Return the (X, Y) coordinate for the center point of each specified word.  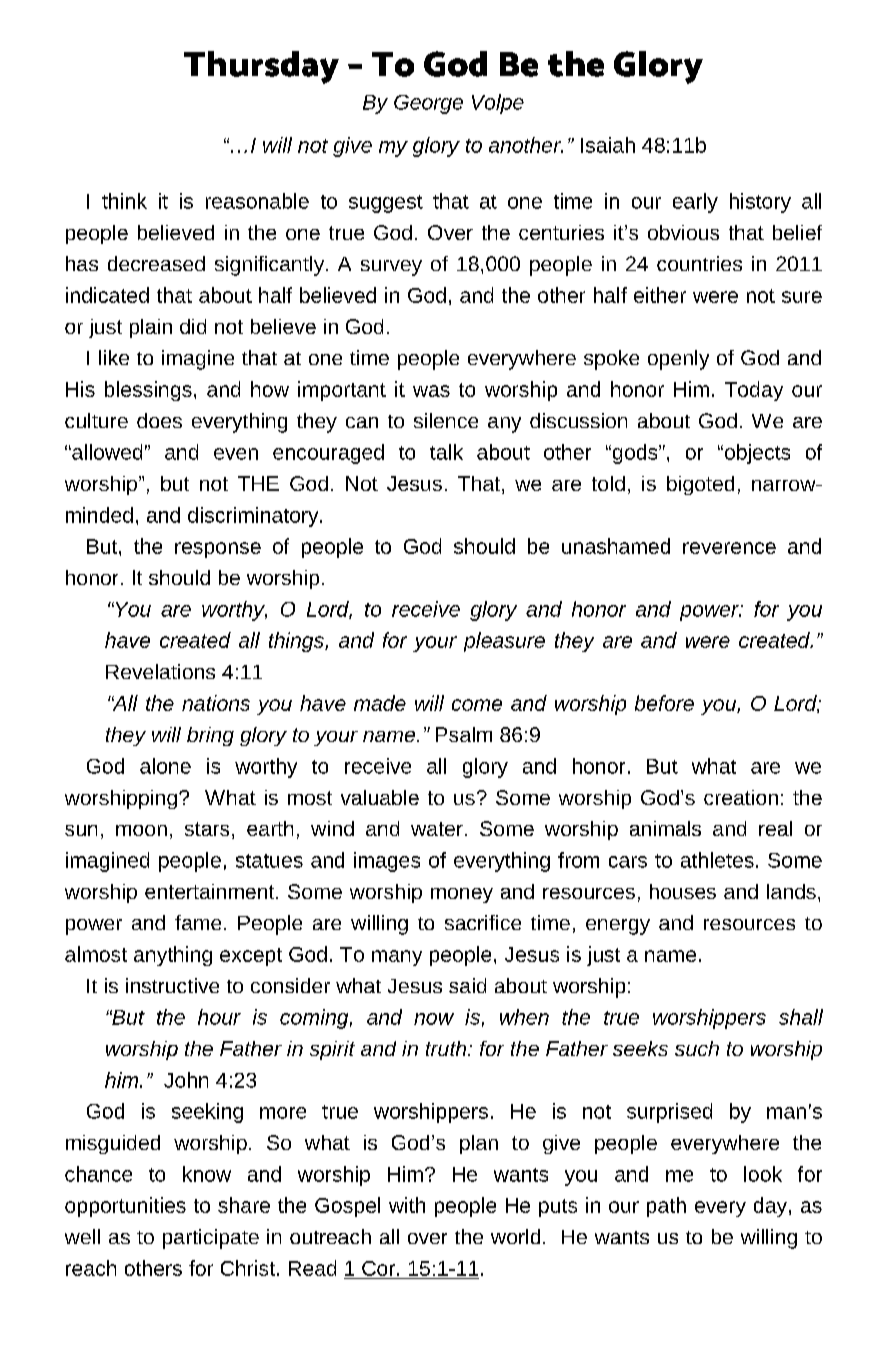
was (431, 391)
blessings (148, 391)
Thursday (261, 67)
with (407, 1205)
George (428, 104)
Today (754, 391)
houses (683, 891)
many (397, 958)
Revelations (160, 671)
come (477, 705)
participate (211, 1239)
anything (173, 956)
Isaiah (608, 145)
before (664, 703)
